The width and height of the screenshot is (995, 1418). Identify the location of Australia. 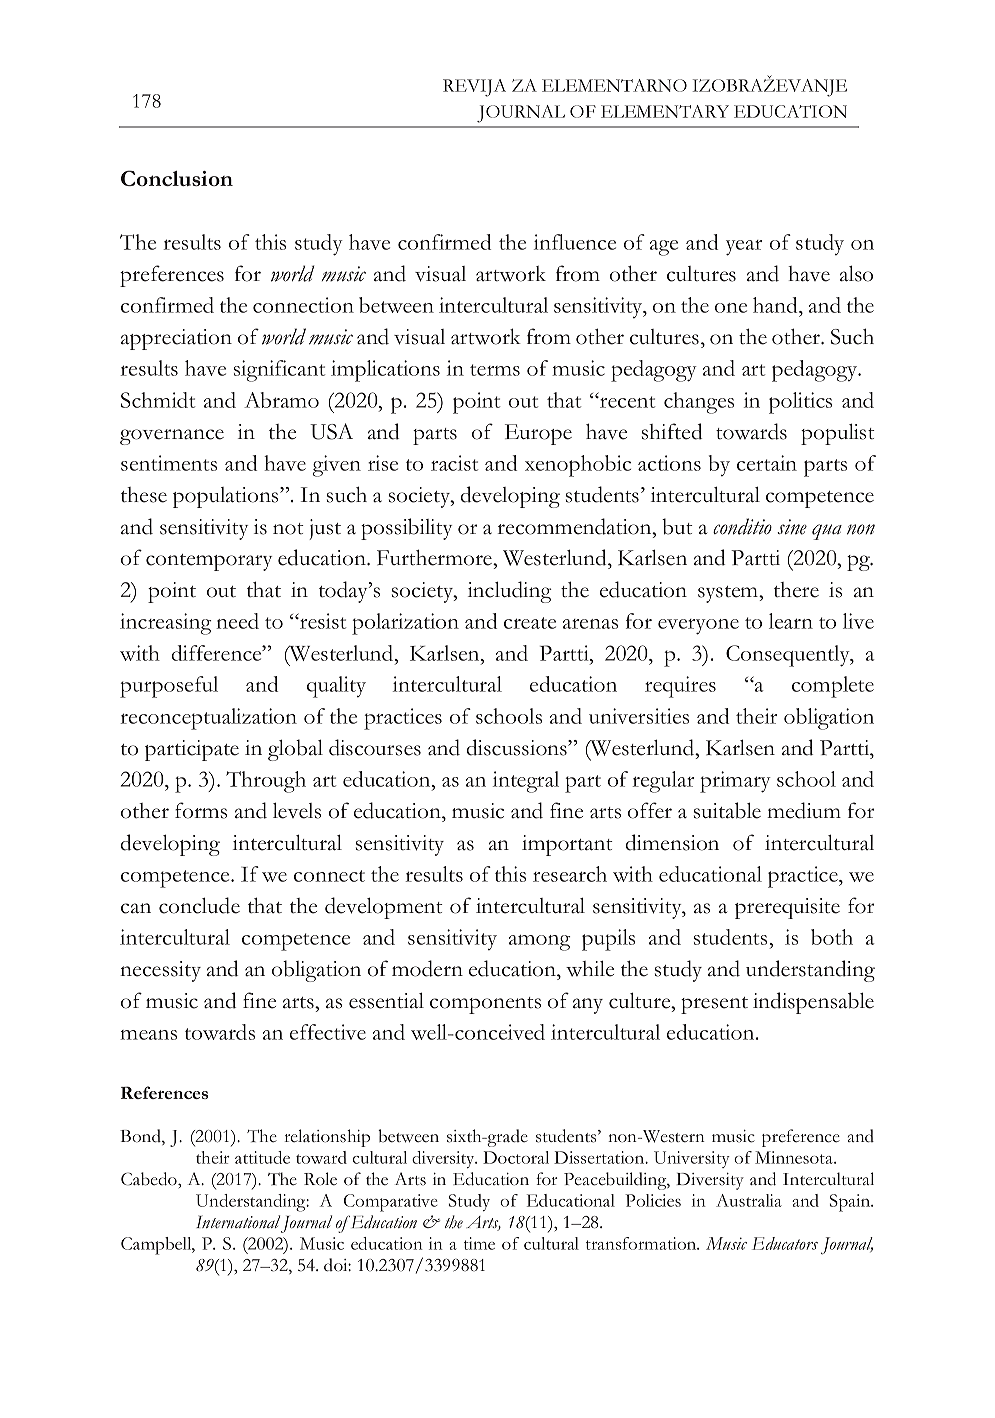
(749, 1200).
